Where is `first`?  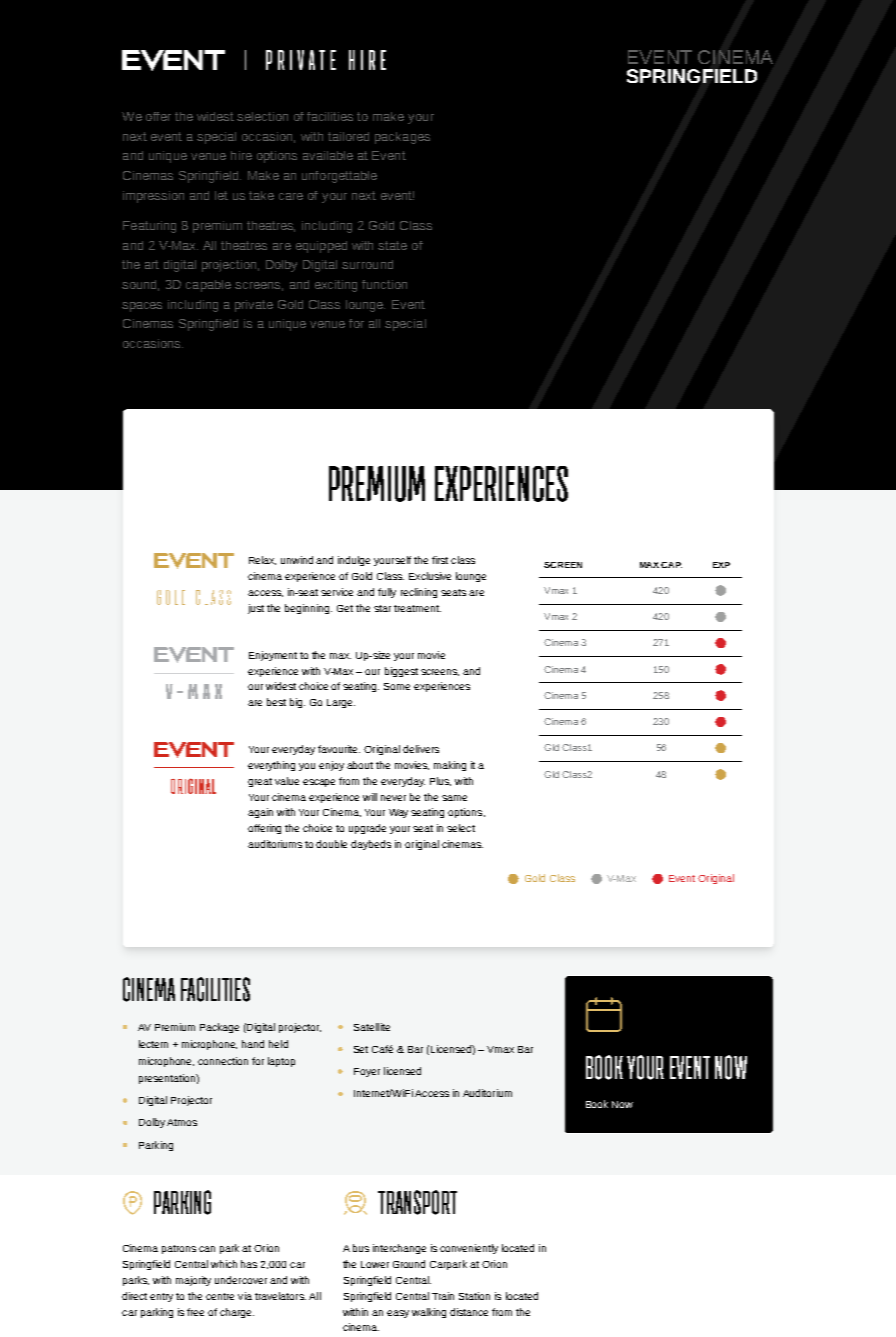 first is located at coordinates (440, 560).
